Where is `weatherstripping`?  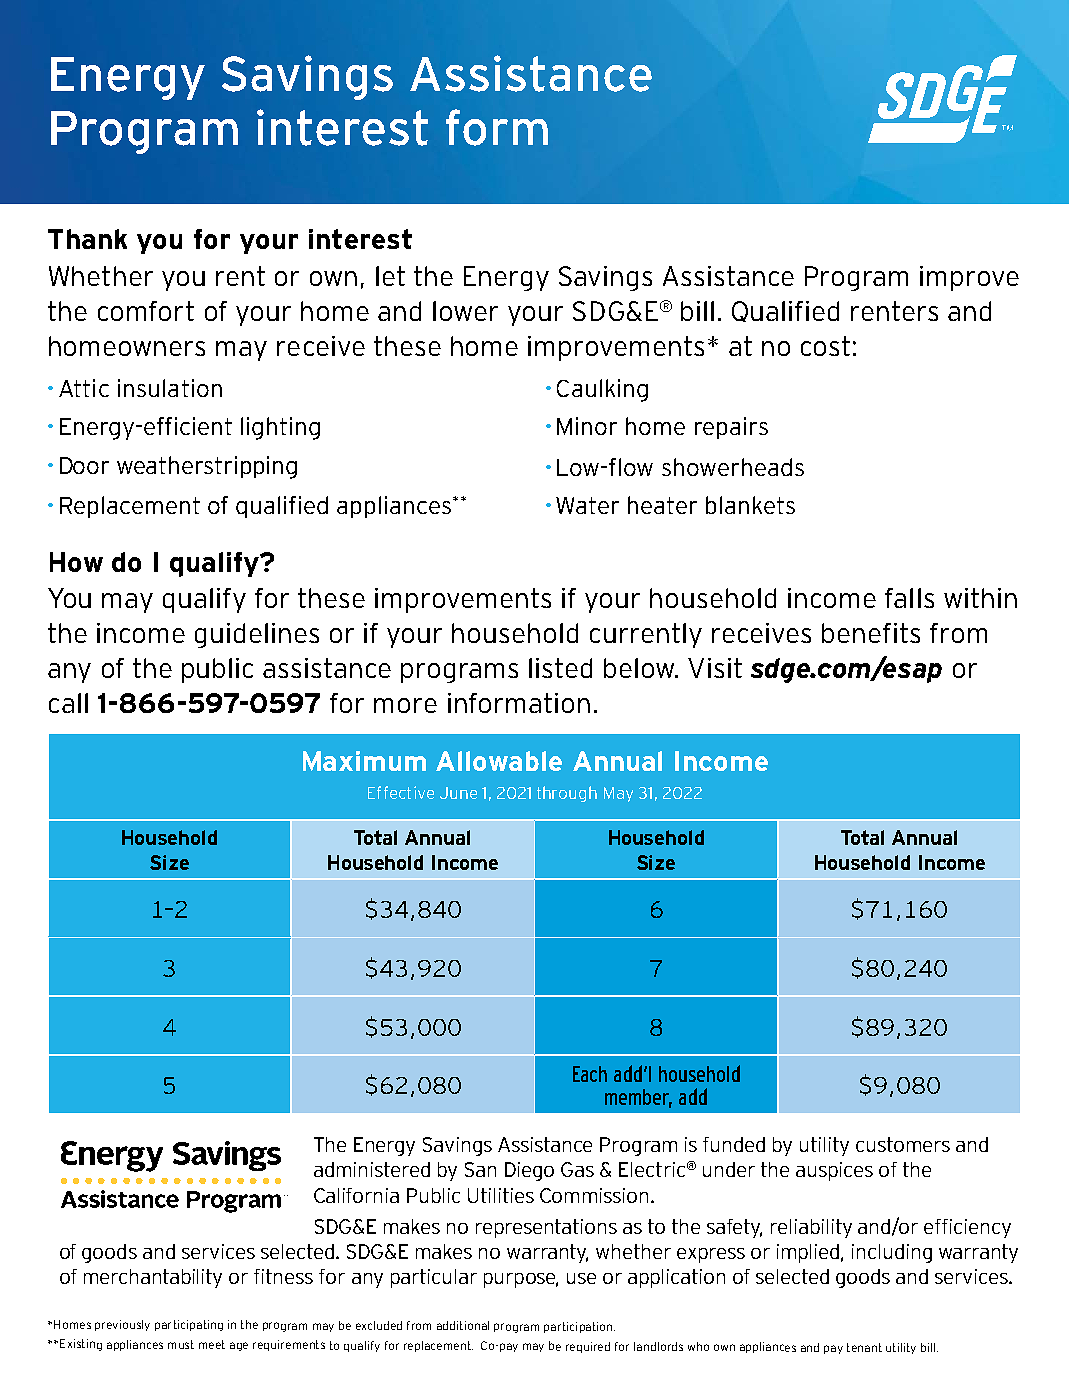 weatherstripping is located at coordinates (207, 467).
